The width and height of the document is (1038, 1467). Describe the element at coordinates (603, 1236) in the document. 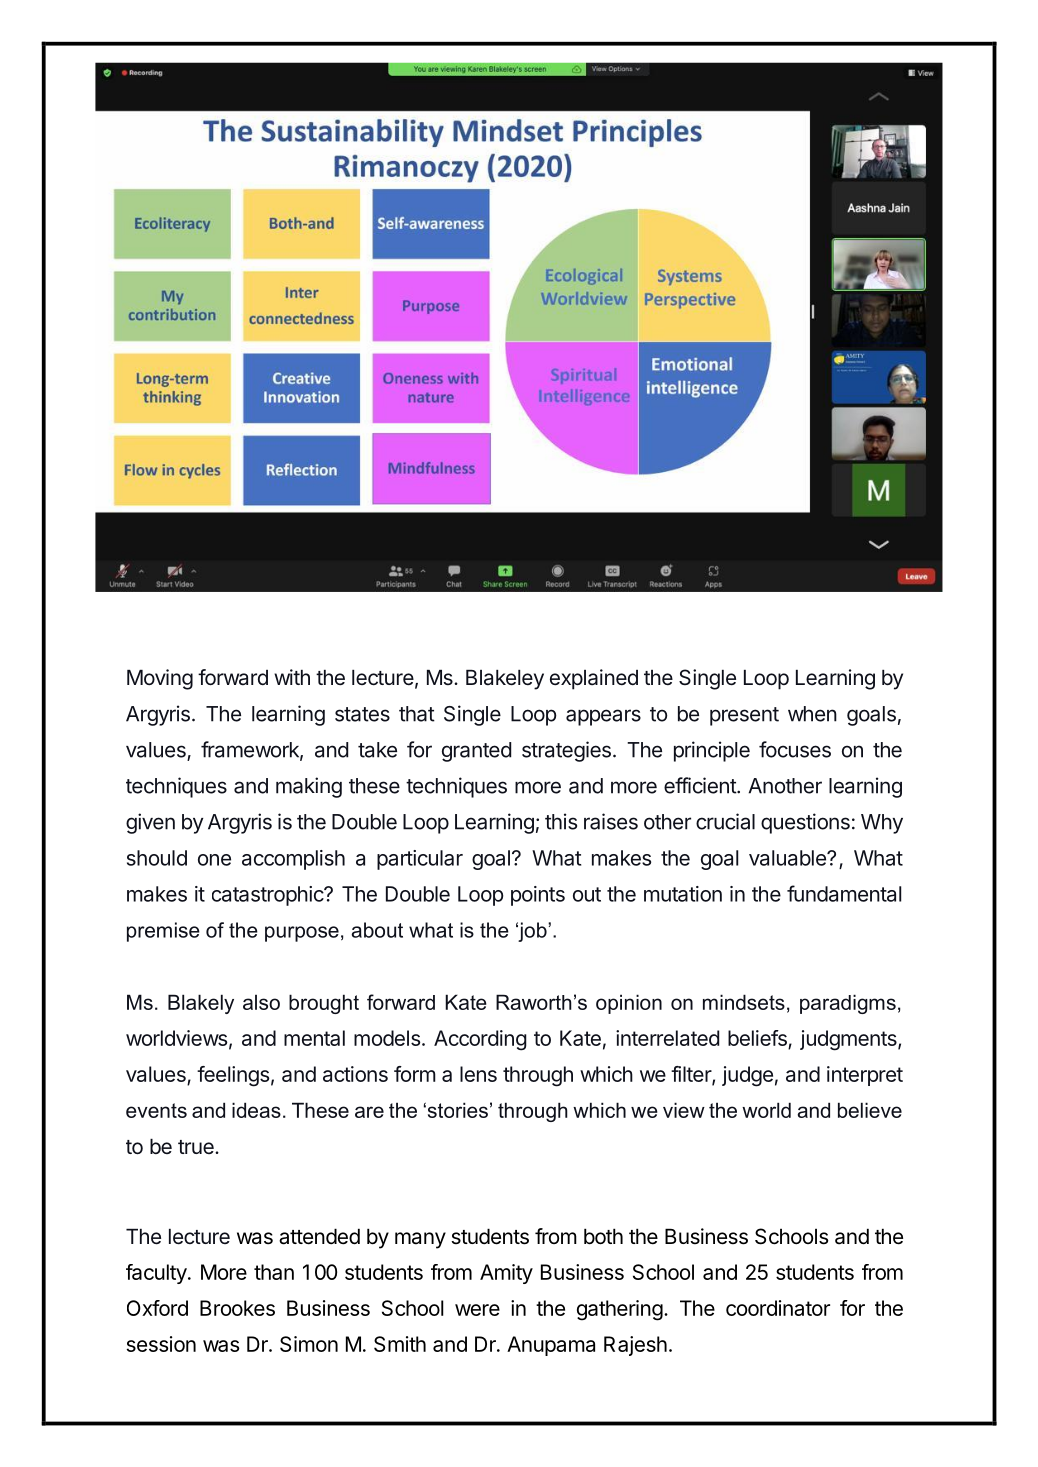

I see `both` at that location.
